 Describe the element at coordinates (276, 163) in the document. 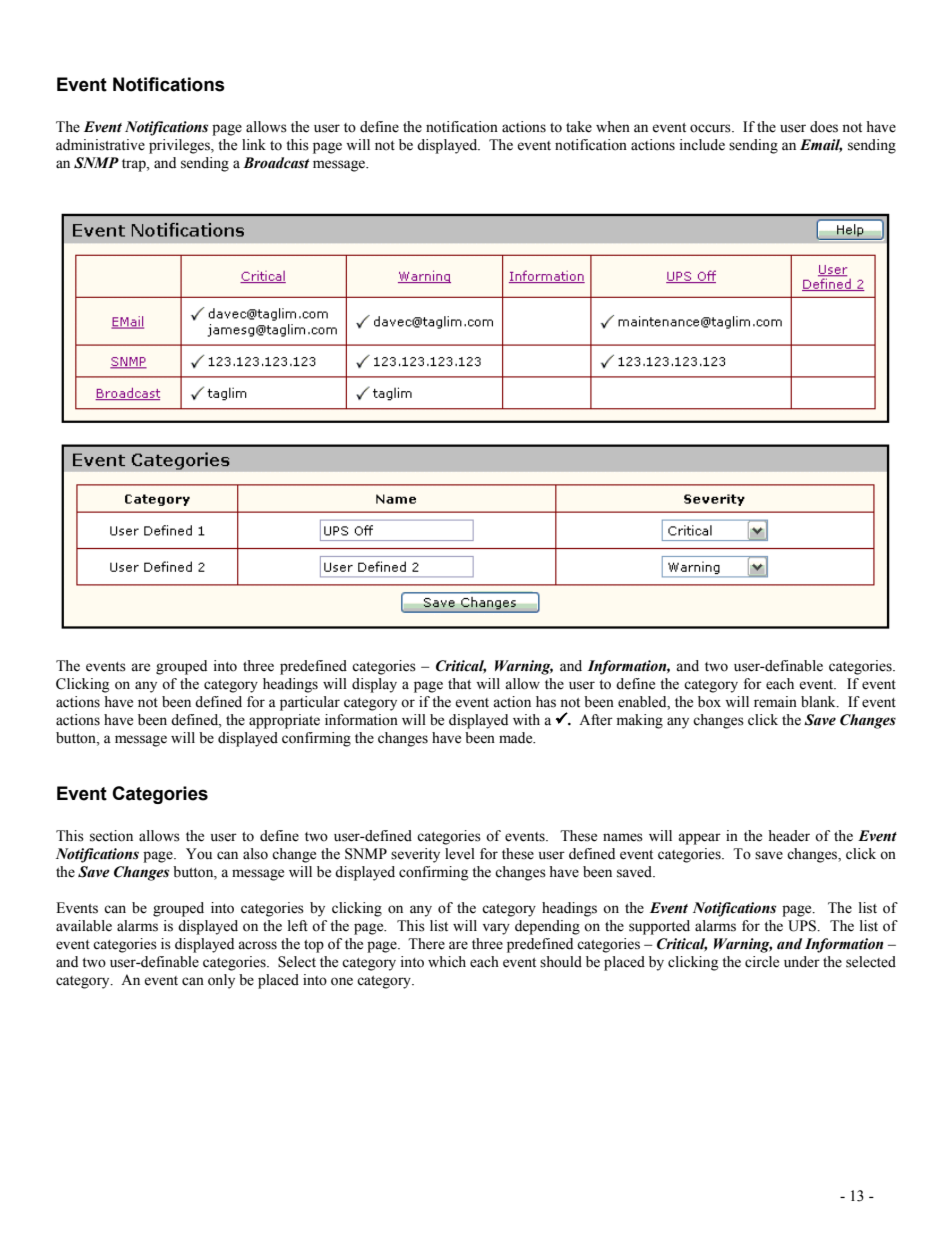

I see `Broadcast` at that location.
